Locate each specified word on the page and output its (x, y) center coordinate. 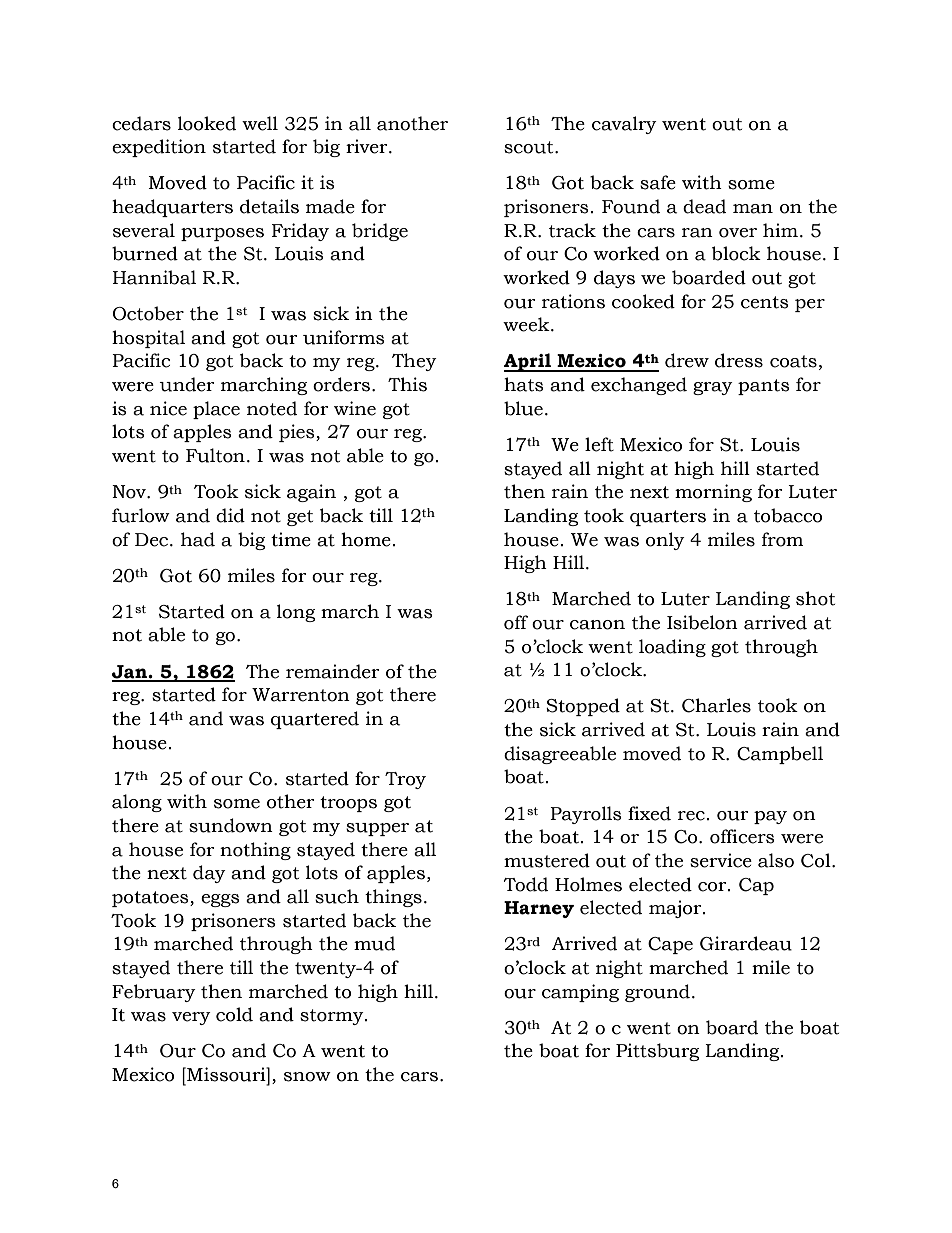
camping (580, 993)
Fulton (215, 455)
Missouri (226, 1074)
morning (713, 493)
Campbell (780, 755)
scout (530, 147)
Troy (405, 780)
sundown (231, 825)
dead (704, 206)
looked (207, 123)
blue (523, 408)
